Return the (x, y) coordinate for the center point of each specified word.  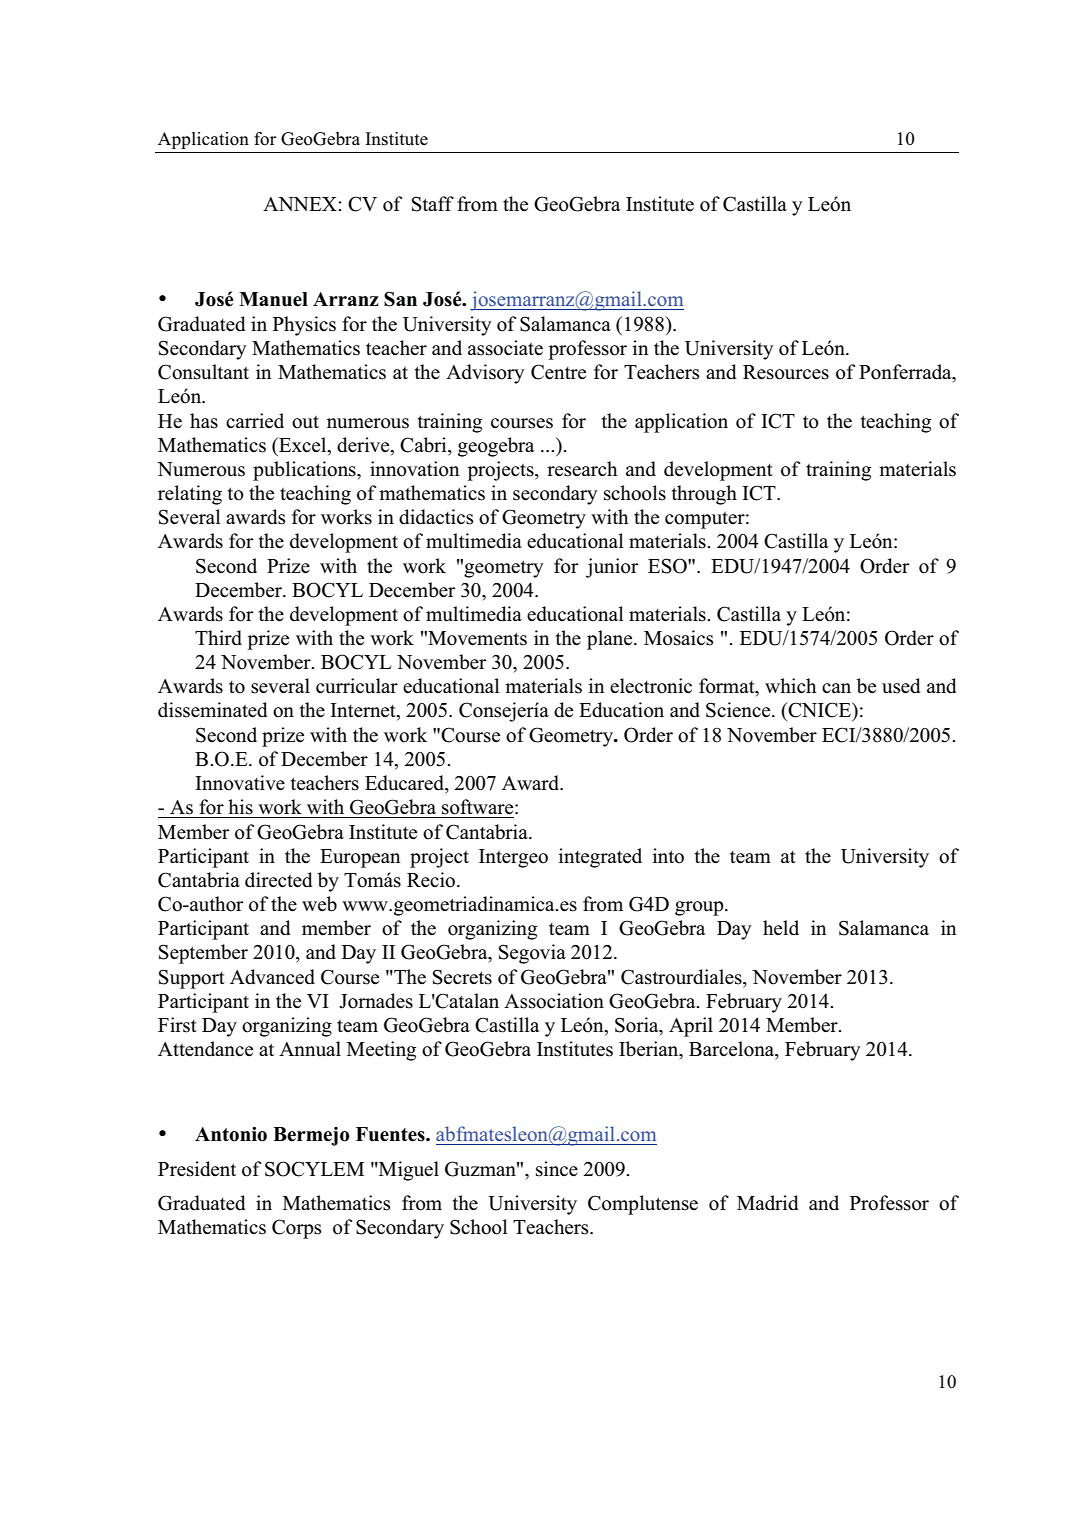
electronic (651, 686)
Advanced (272, 977)
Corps (297, 1229)
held (781, 928)
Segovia (532, 954)
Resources (786, 372)
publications (305, 471)
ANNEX (301, 204)
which (790, 686)
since (557, 1169)
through (704, 495)
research (582, 469)
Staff (433, 204)
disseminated (212, 710)
